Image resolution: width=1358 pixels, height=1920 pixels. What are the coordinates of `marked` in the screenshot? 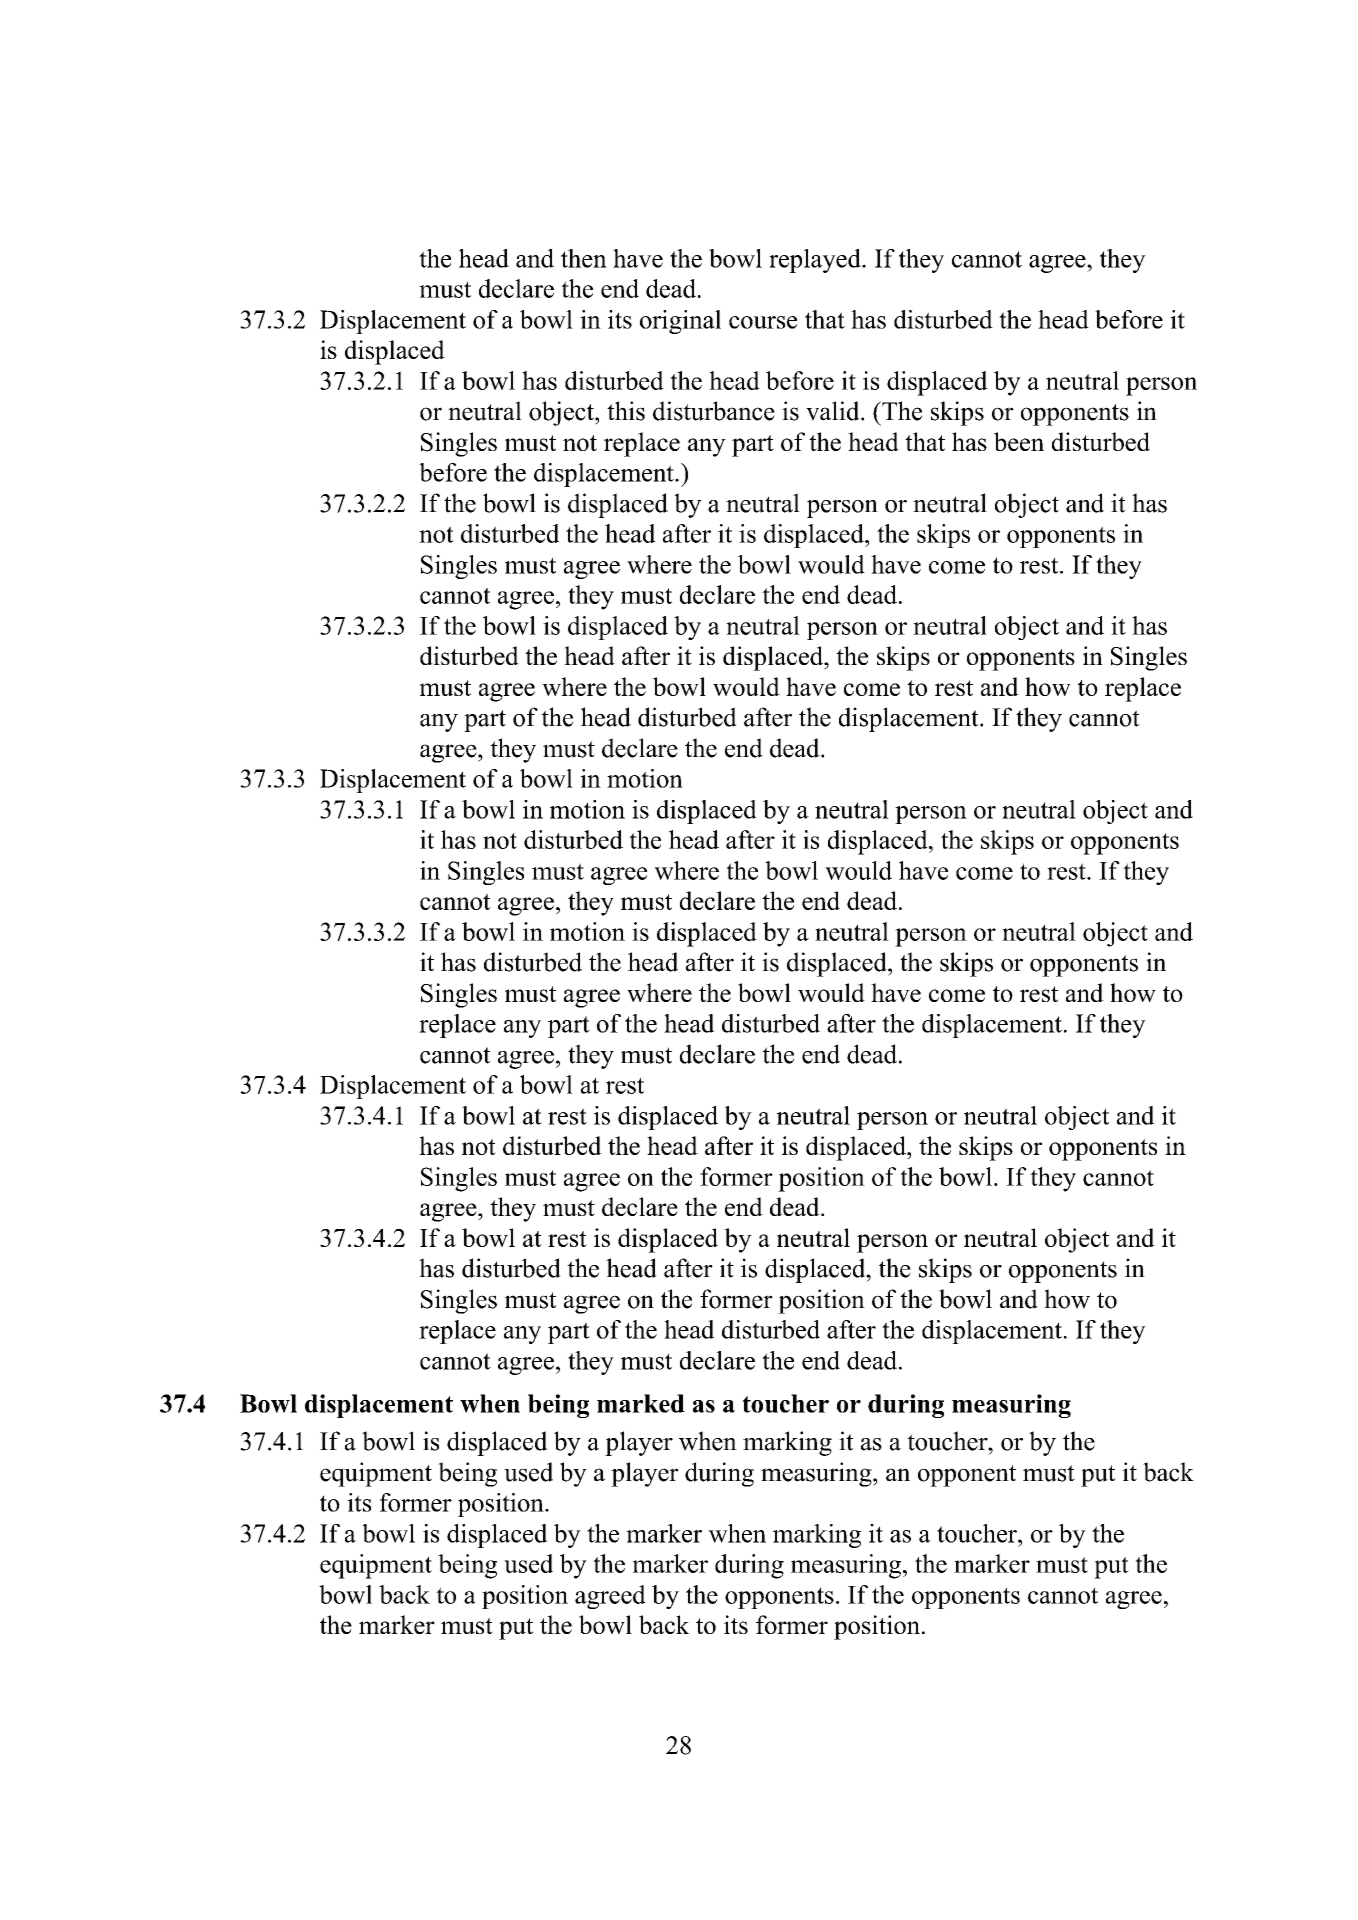 It's located at (641, 1403).
